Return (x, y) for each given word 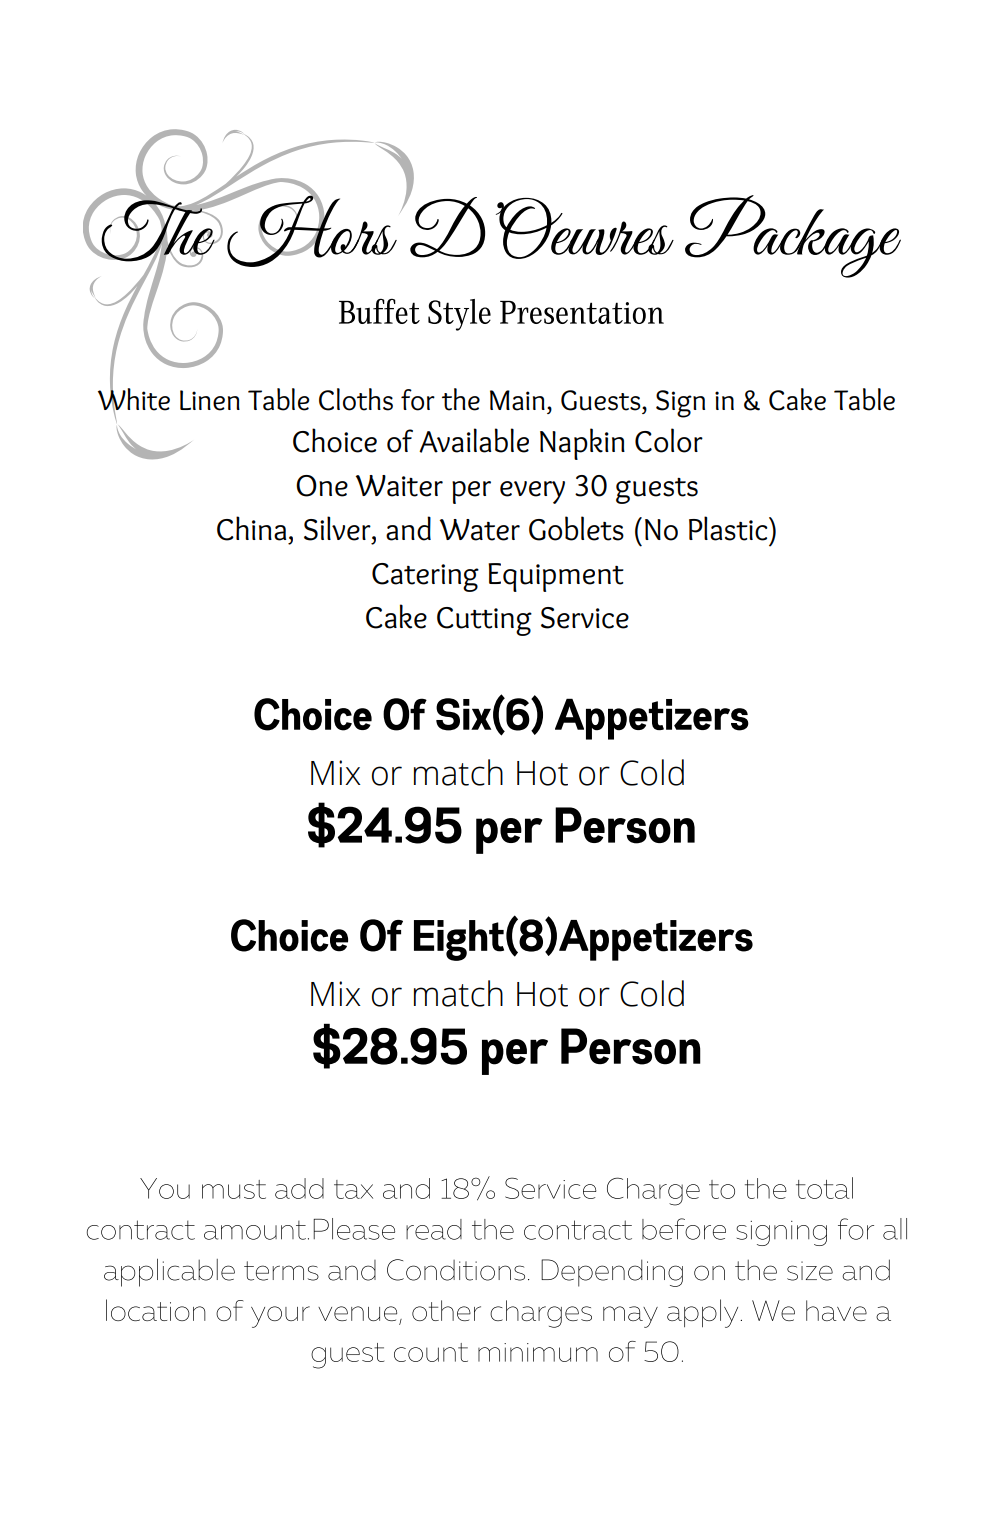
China (251, 528)
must (234, 1189)
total (824, 1188)
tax (353, 1189)
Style (459, 315)
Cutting (484, 621)
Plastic (729, 528)
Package (793, 236)
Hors (310, 229)
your (280, 1317)
